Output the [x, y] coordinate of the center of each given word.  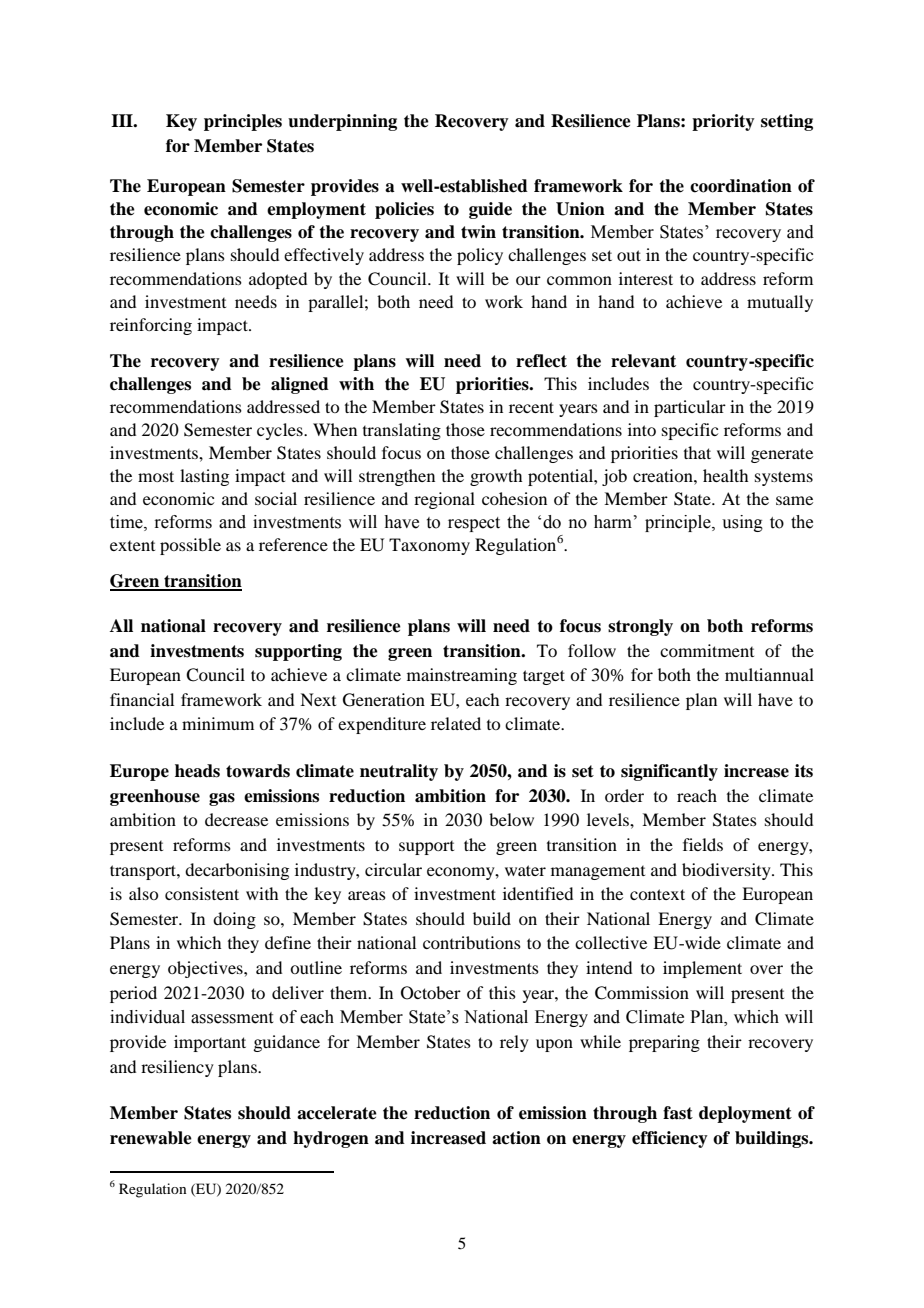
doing [234, 920]
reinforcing [151, 326]
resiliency [177, 1068]
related [456, 723]
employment [316, 210]
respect [474, 524]
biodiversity [727, 871]
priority [723, 122]
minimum [218, 723]
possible [190, 546]
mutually [780, 303]
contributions [472, 942]
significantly [669, 772]
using [742, 523]
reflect [541, 361]
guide [490, 210]
